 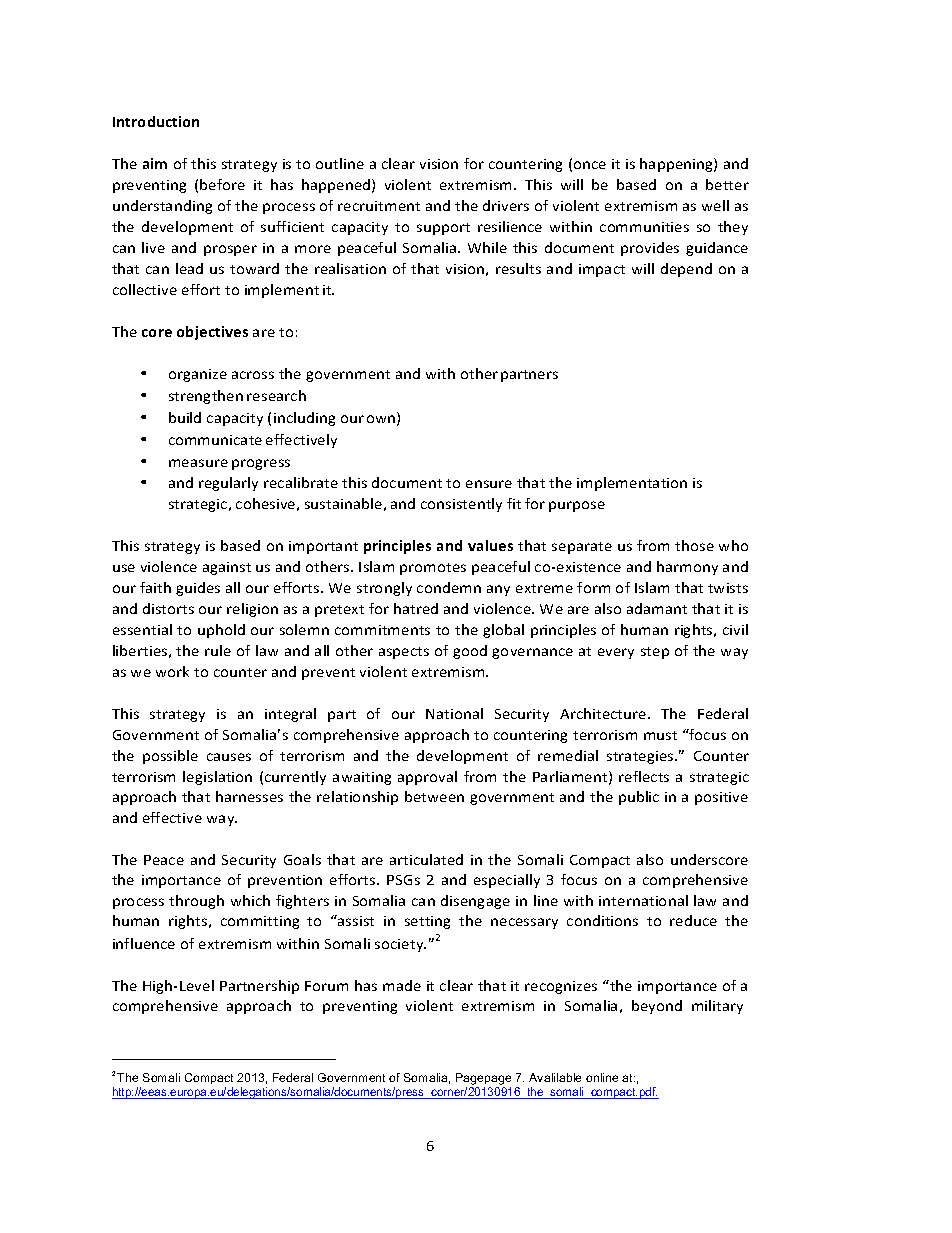 I want to click on approval, so click(x=427, y=778).
